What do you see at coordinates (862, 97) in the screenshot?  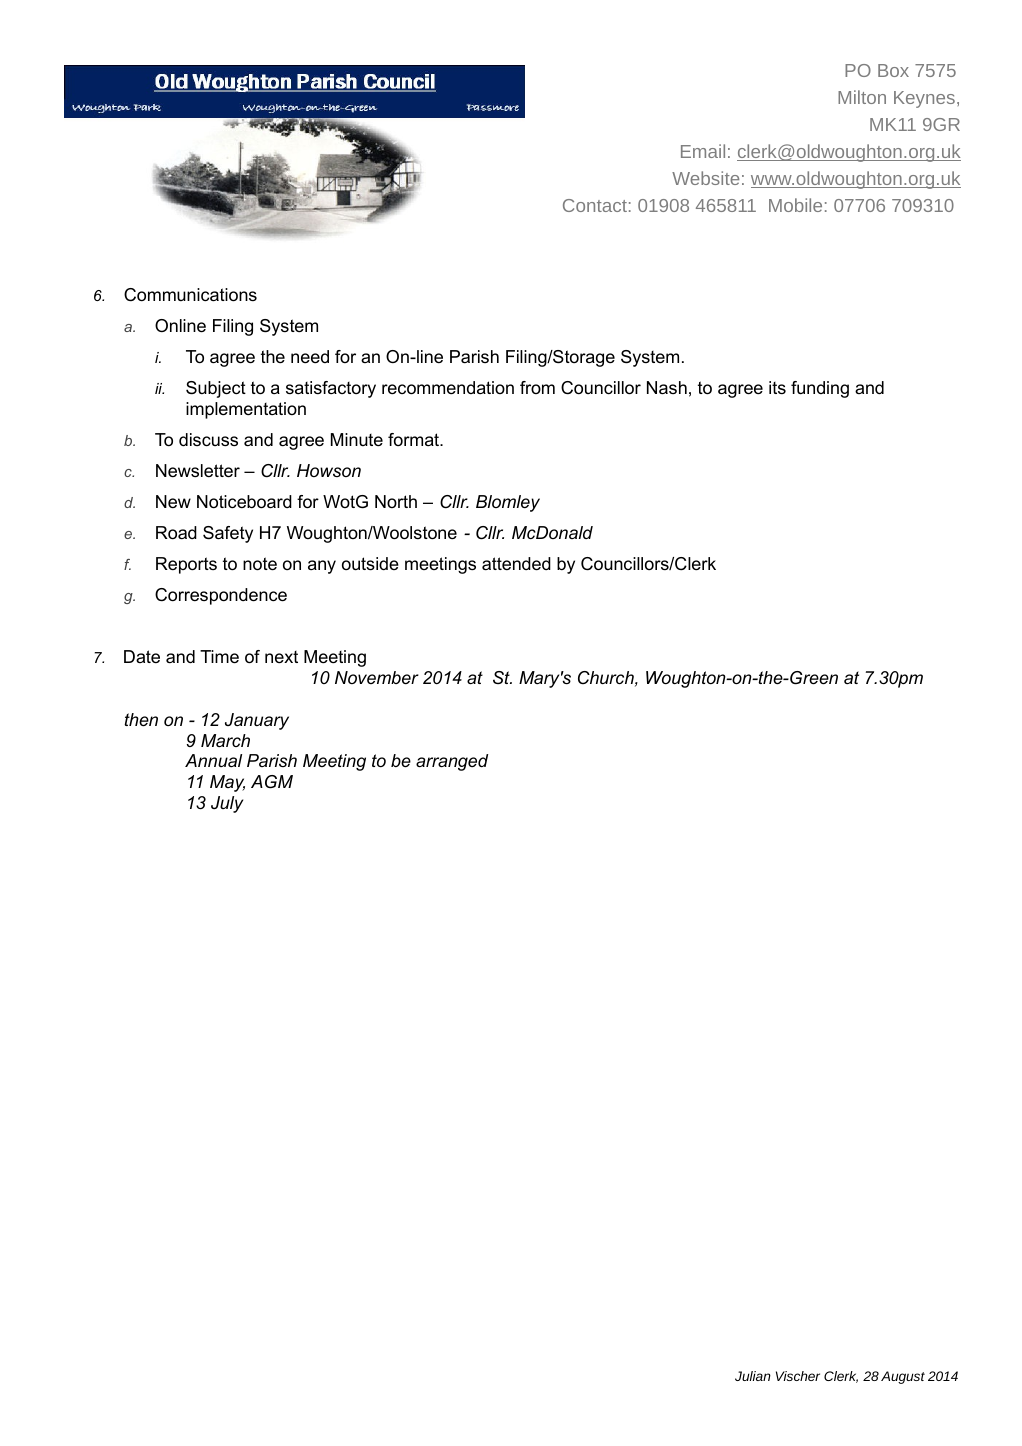 I see `Milton` at bounding box center [862, 97].
